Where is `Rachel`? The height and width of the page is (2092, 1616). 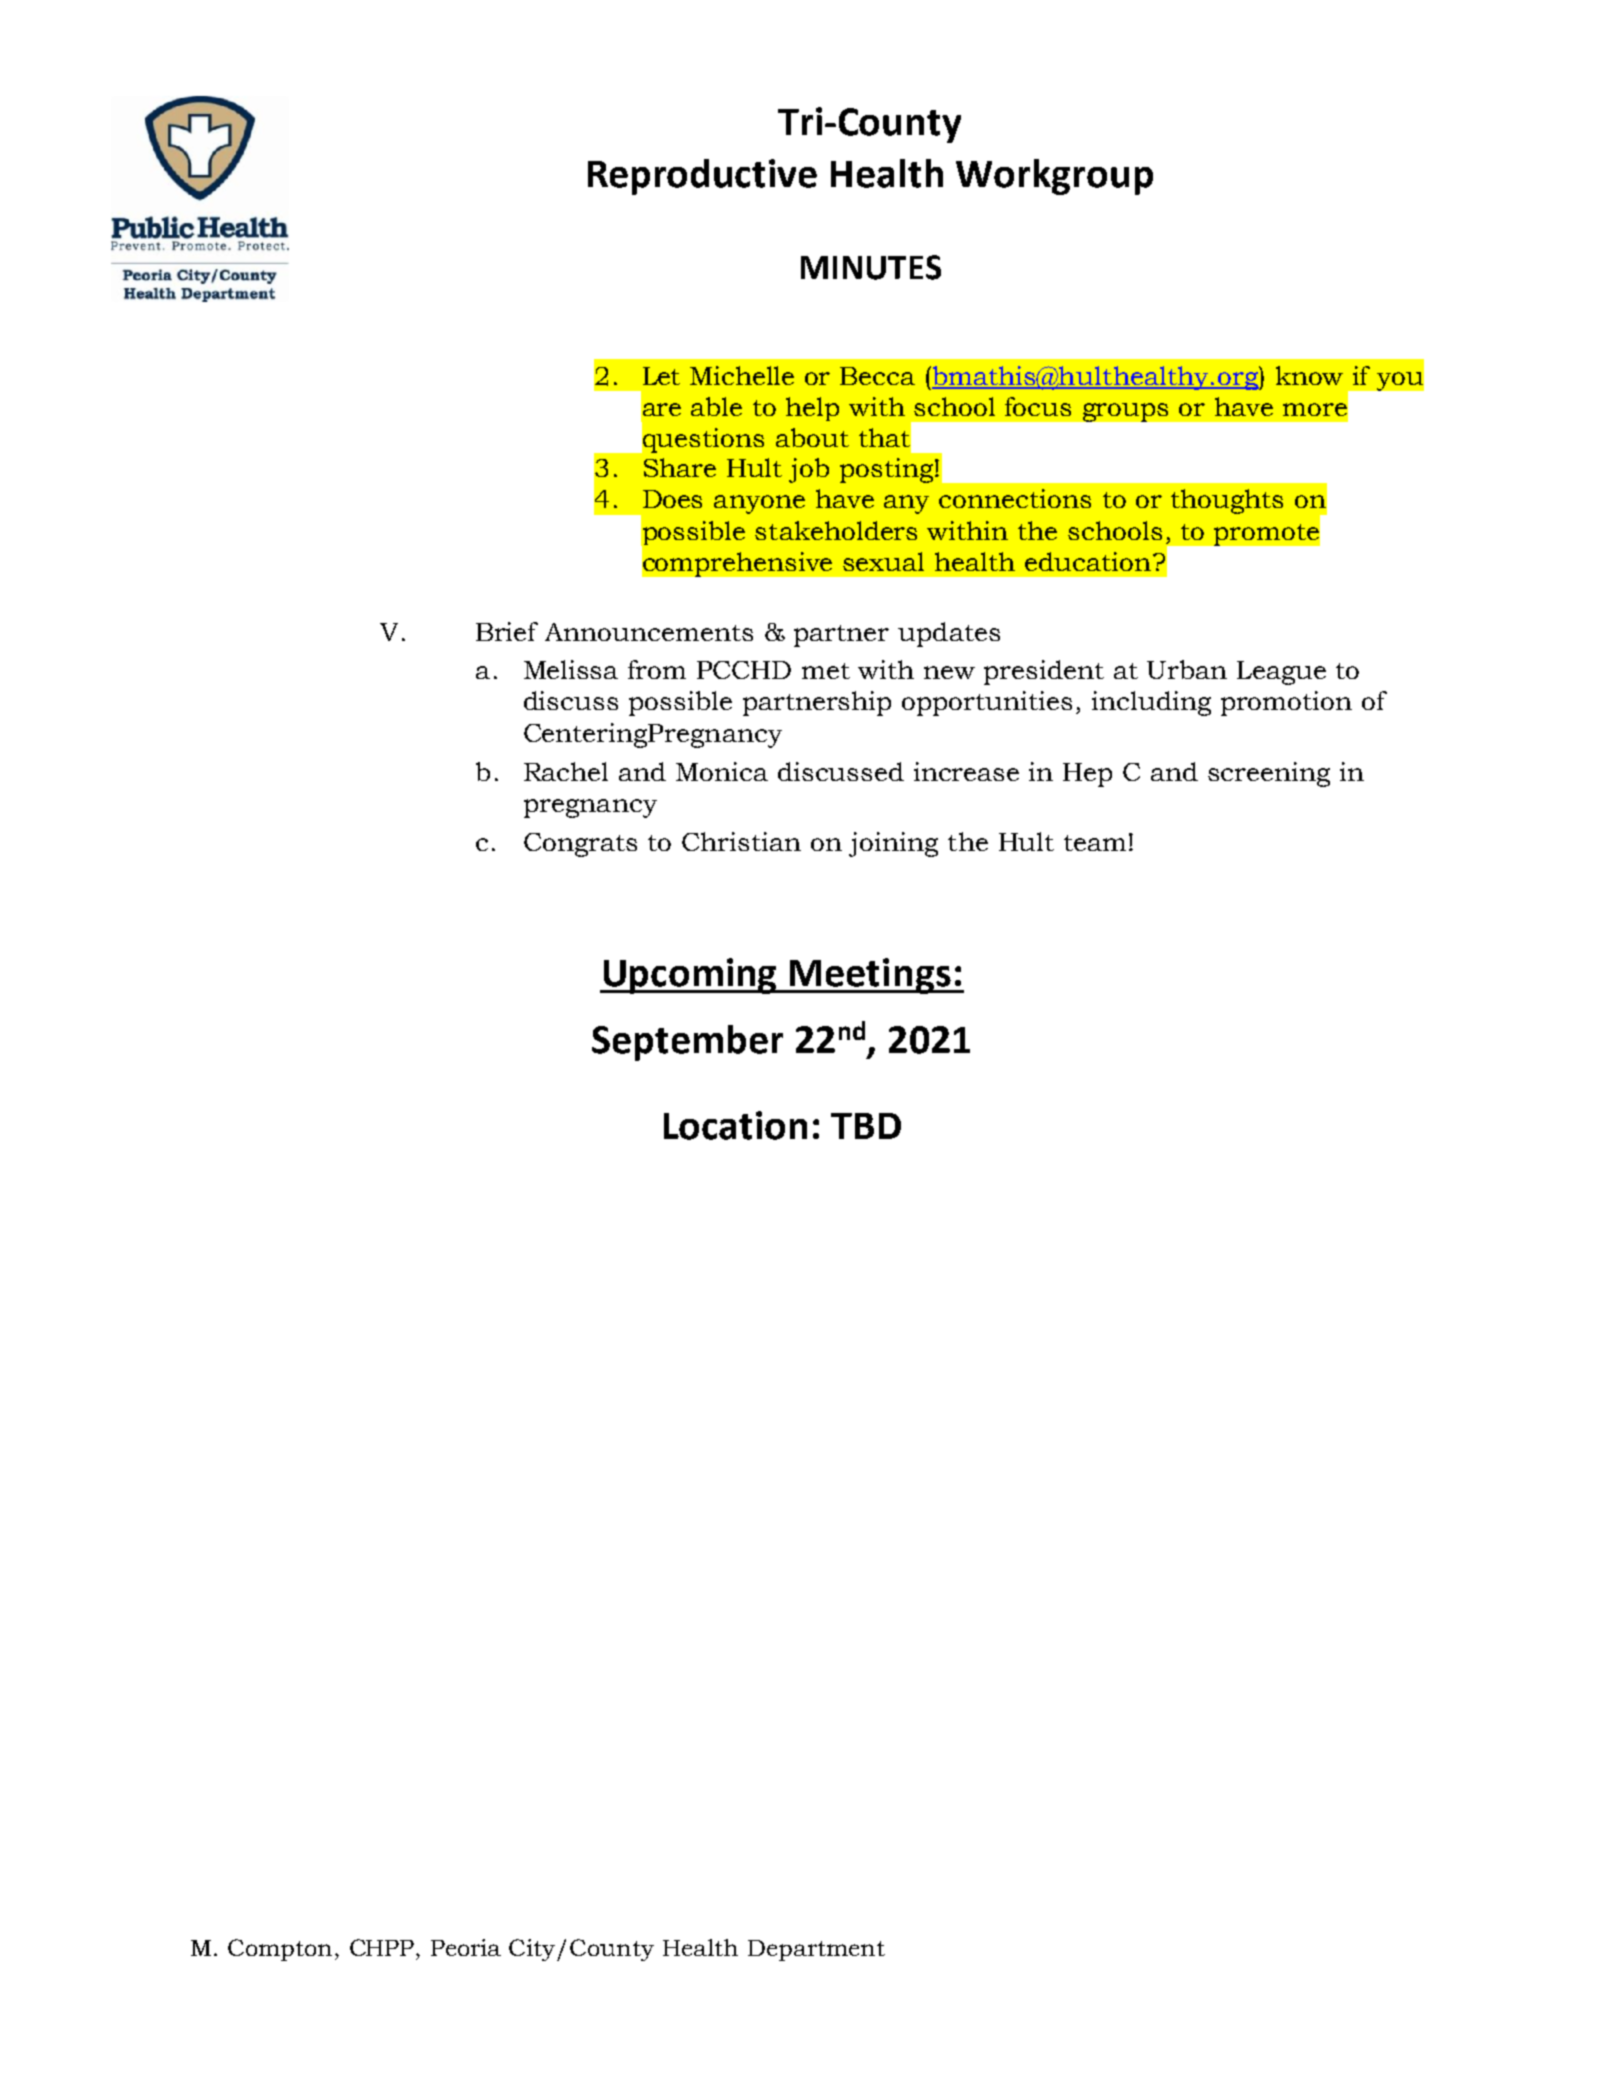
Rachel is located at coordinates (566, 771).
